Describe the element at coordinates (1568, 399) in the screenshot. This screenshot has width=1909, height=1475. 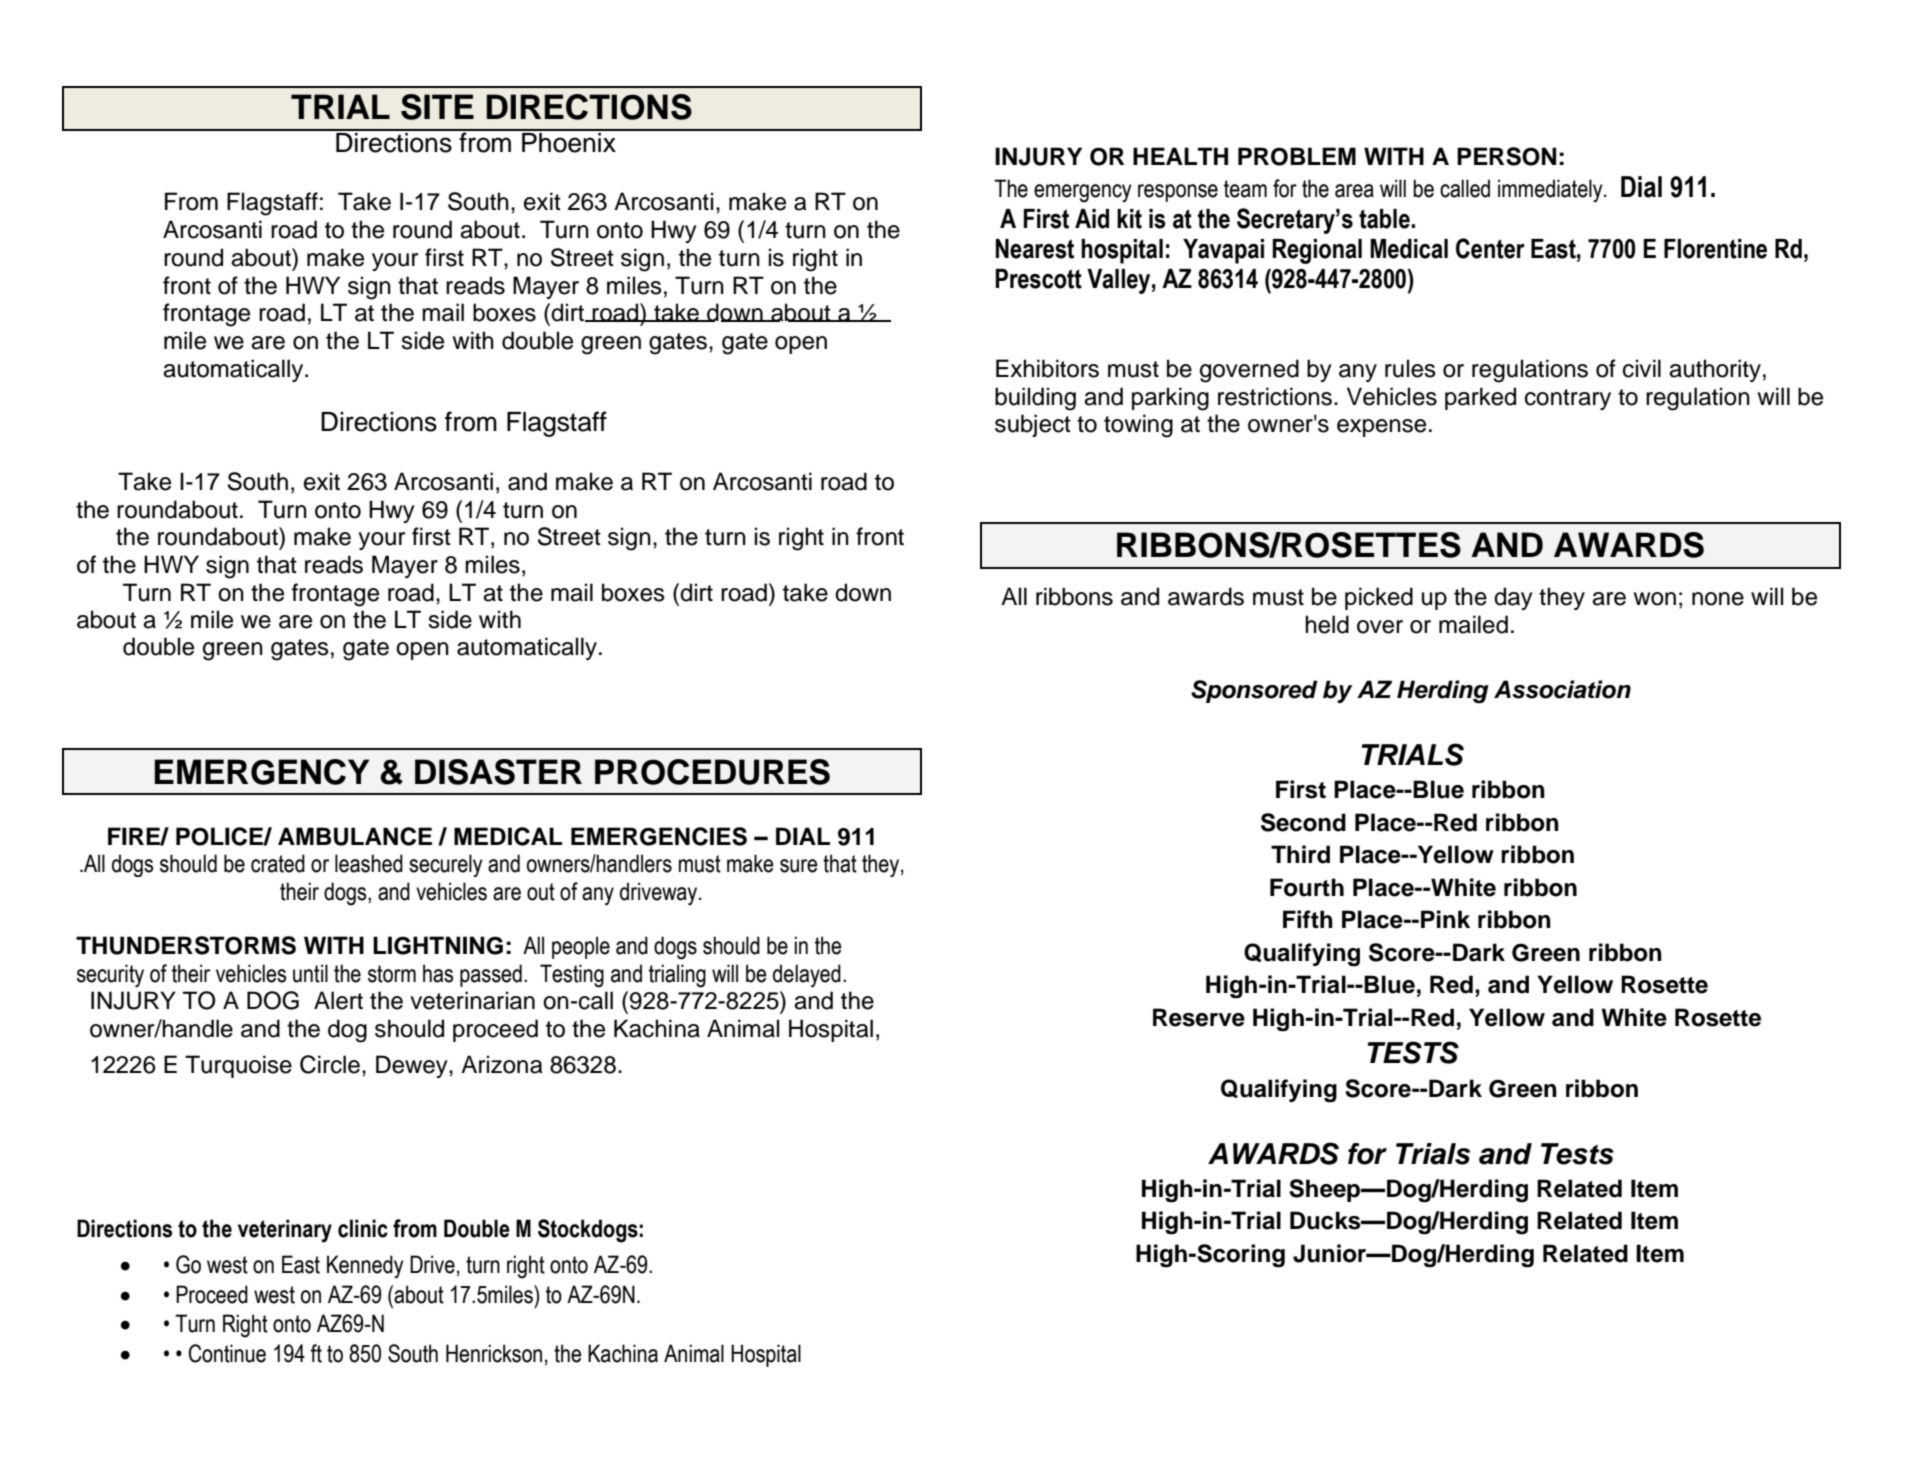
I see `contrary` at that location.
